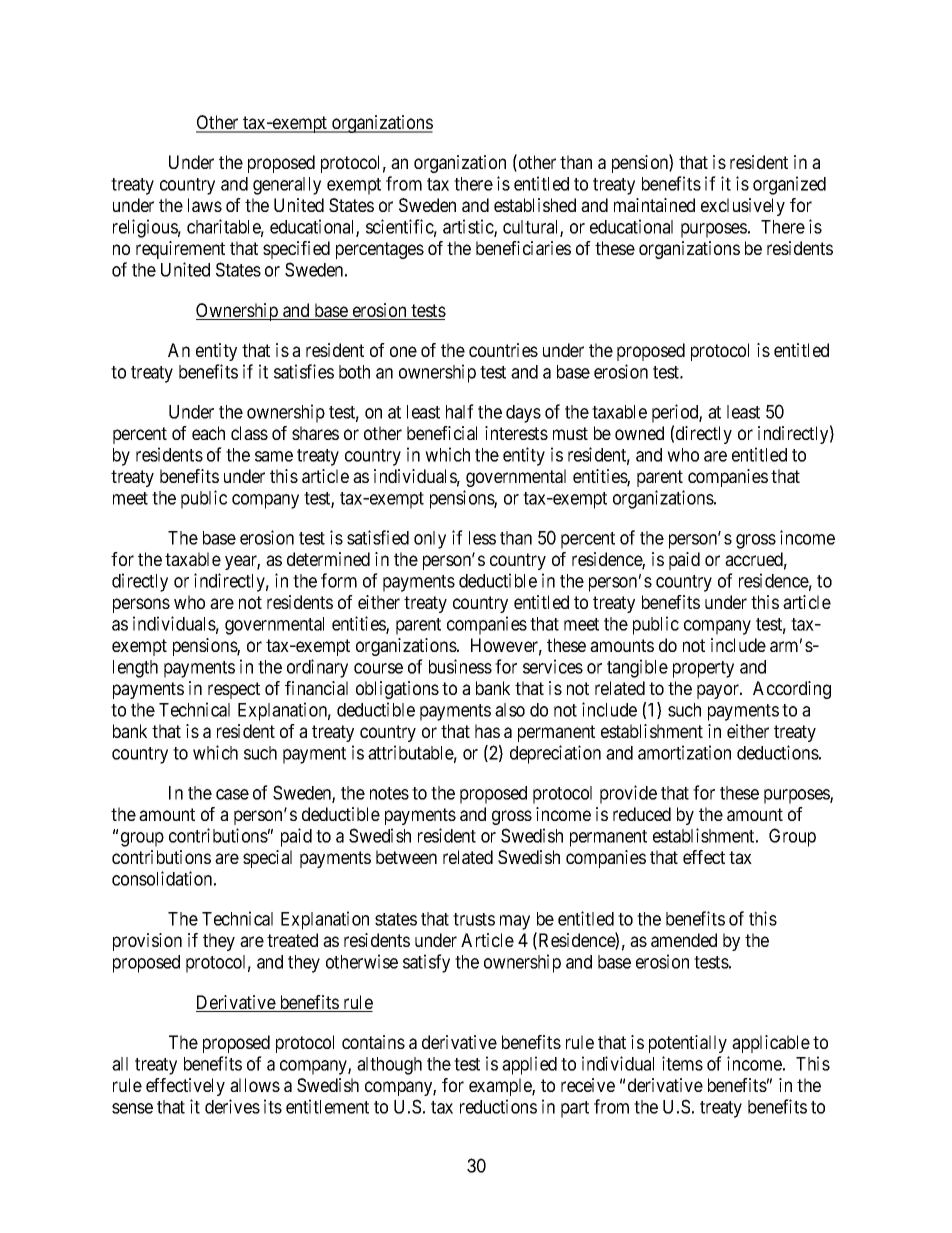 This page has width=952, height=1233. Describe the element at coordinates (498, 1106) in the page. I see `reductions` at that location.
